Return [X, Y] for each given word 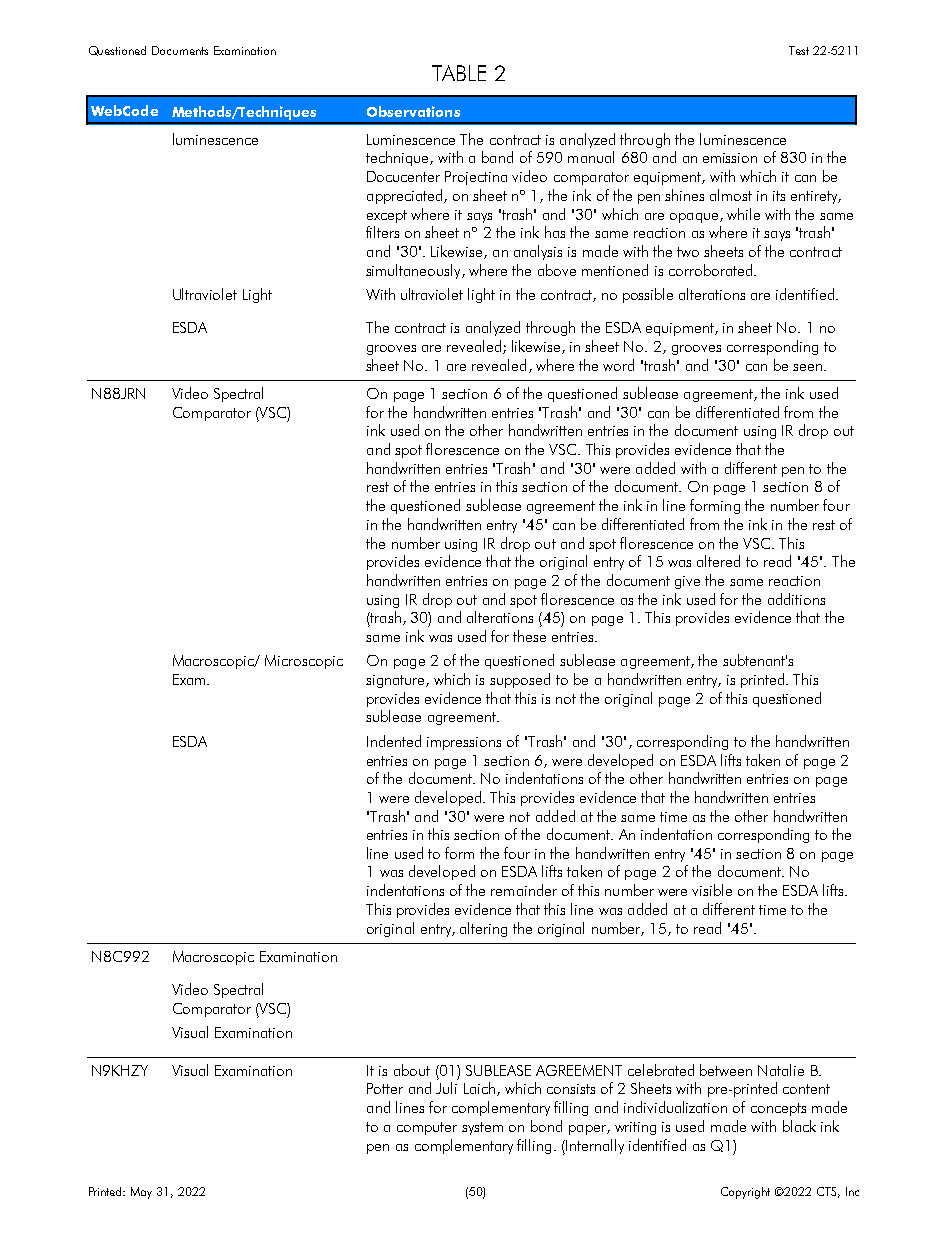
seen [807, 367]
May [141, 1193]
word [618, 365]
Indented [394, 741]
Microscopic [304, 662]
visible [712, 890]
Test [799, 50]
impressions [464, 743]
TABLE [459, 73]
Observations [413, 111]
